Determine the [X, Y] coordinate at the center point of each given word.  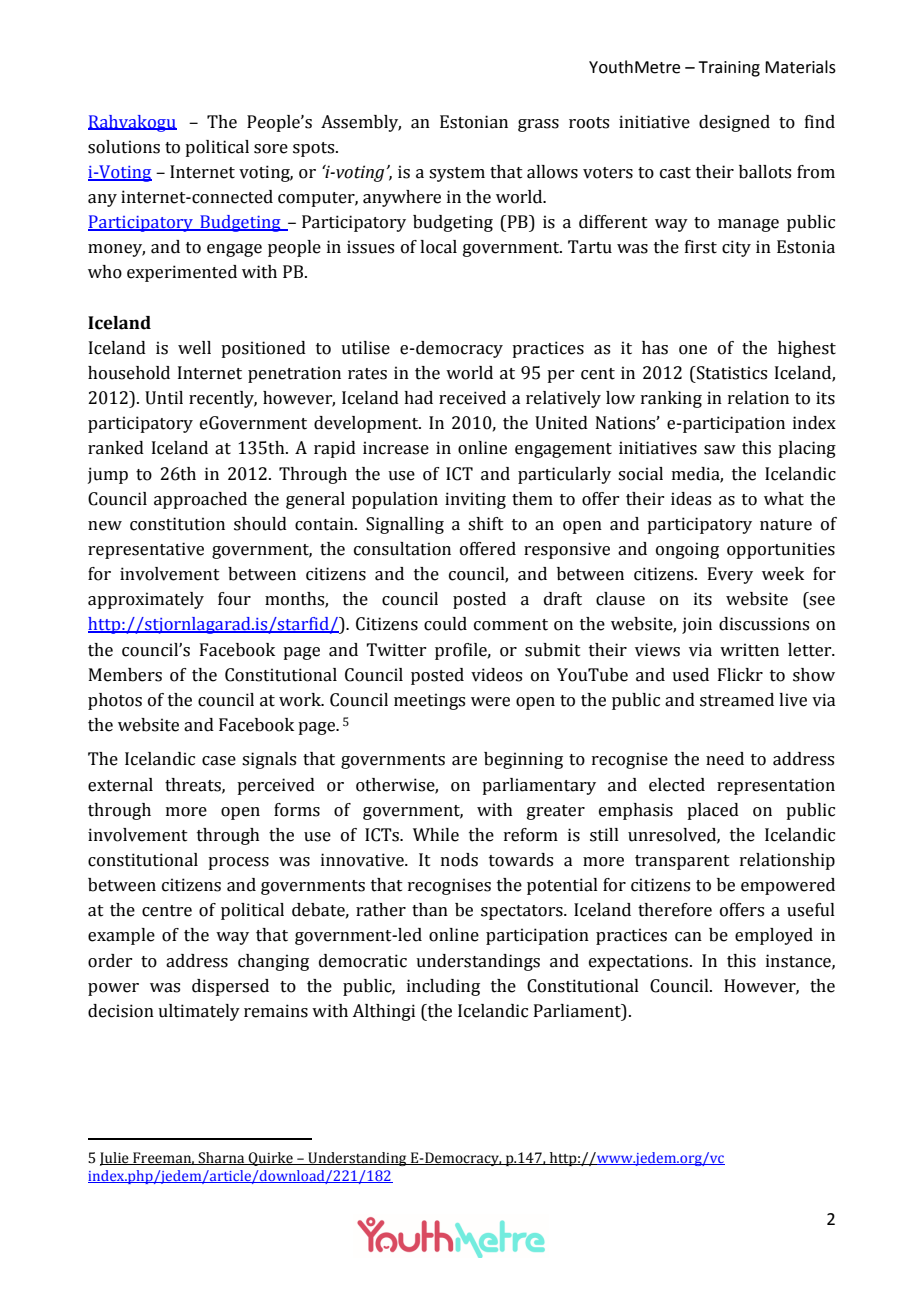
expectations [640, 962]
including [443, 987]
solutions [124, 147]
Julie [115, 1159]
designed [734, 123]
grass [538, 125]
